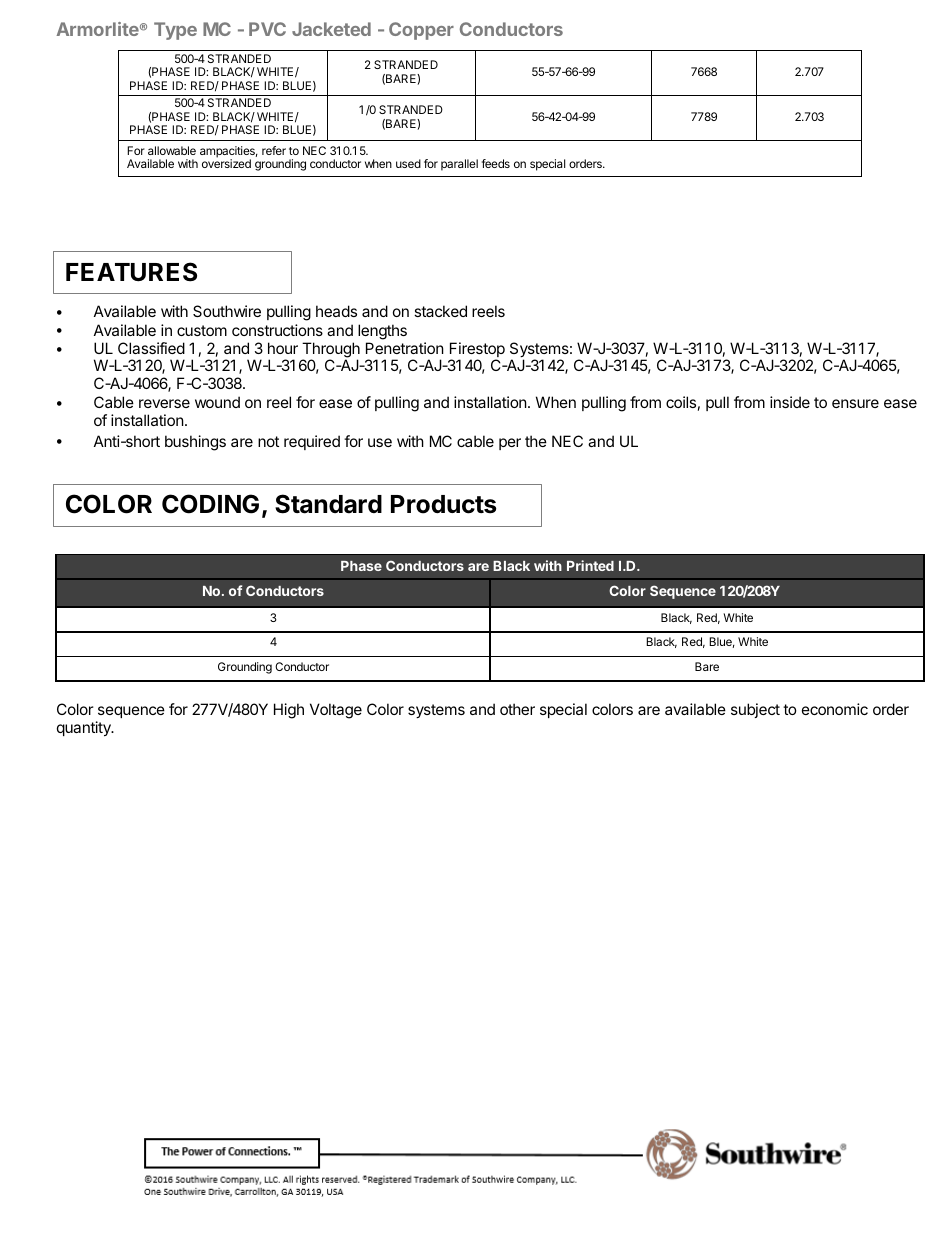 This screenshot has height=1233, width=952. I want to click on High, so click(289, 711).
